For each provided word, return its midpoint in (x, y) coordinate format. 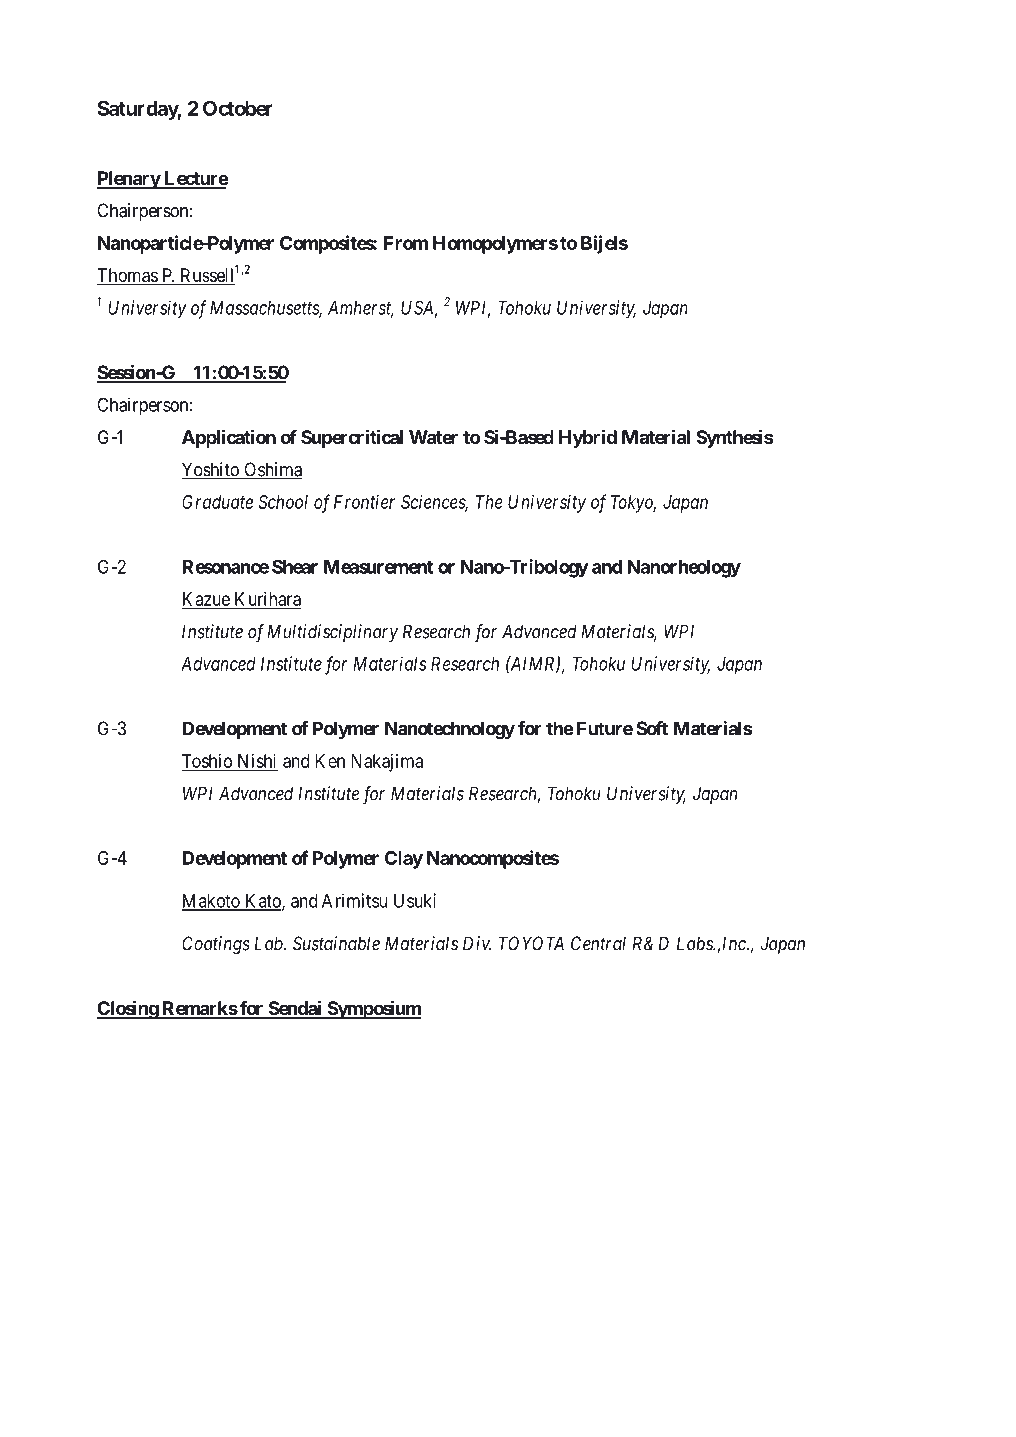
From (406, 243)
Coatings (216, 945)
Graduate (217, 502)
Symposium (373, 1009)
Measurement (378, 567)
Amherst (361, 309)
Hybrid (588, 438)
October (238, 108)
